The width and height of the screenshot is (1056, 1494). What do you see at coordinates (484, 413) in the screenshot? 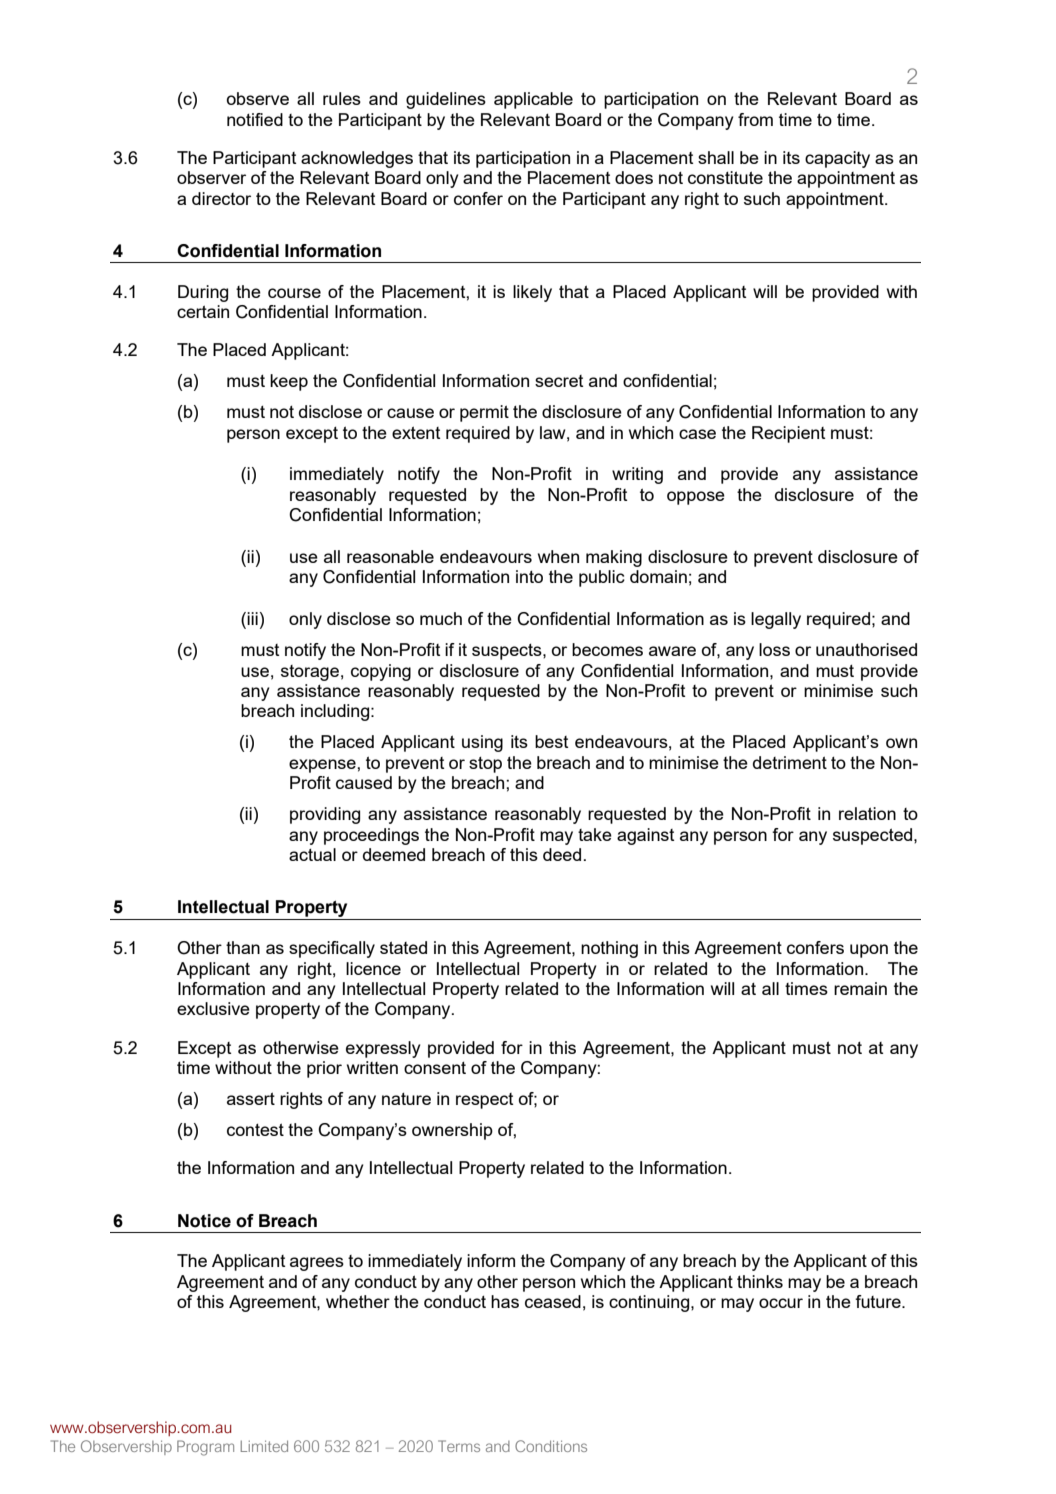
I see `permit` at bounding box center [484, 413].
